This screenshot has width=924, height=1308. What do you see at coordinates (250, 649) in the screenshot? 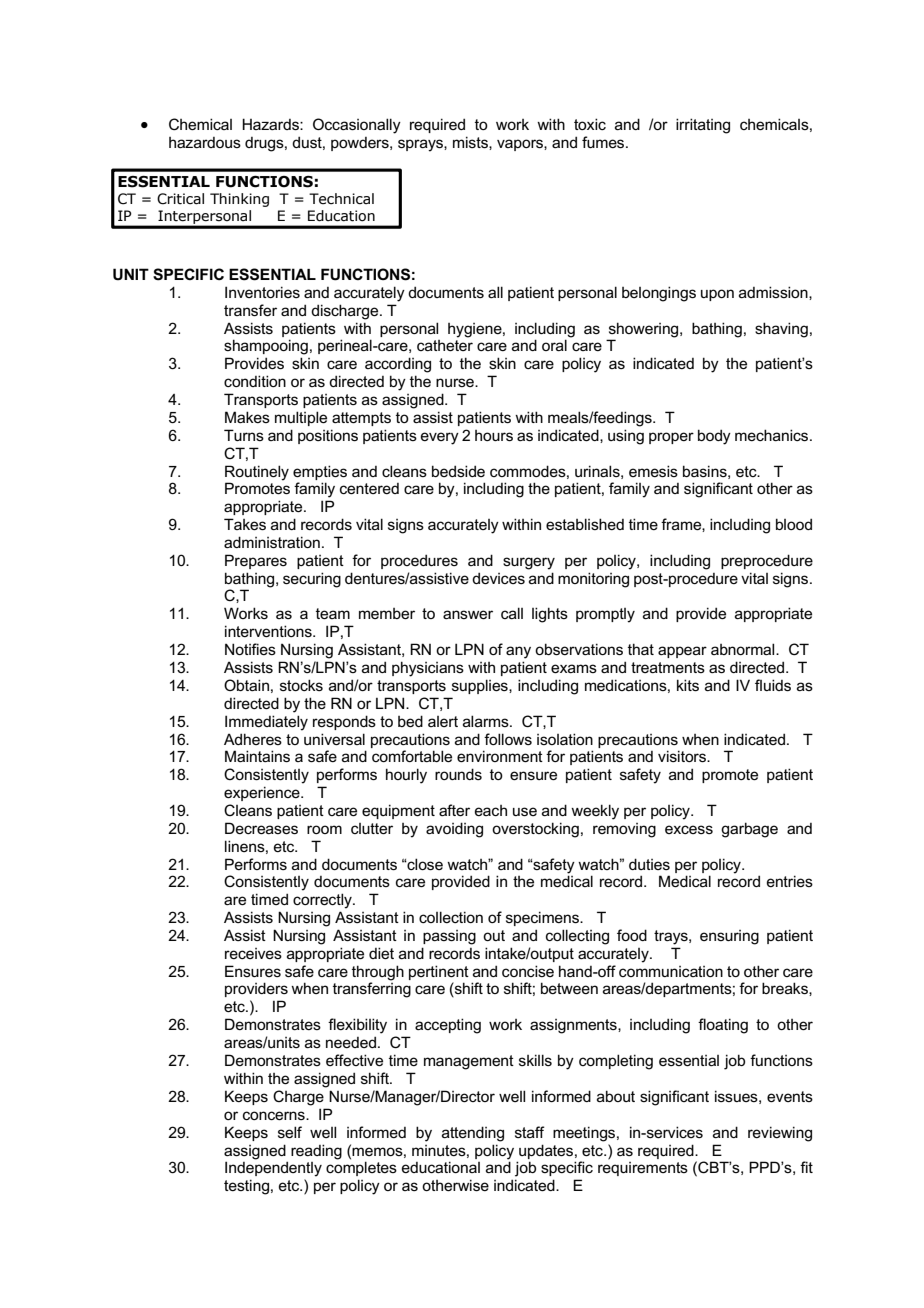
I see `Notifies` at bounding box center [250, 649].
